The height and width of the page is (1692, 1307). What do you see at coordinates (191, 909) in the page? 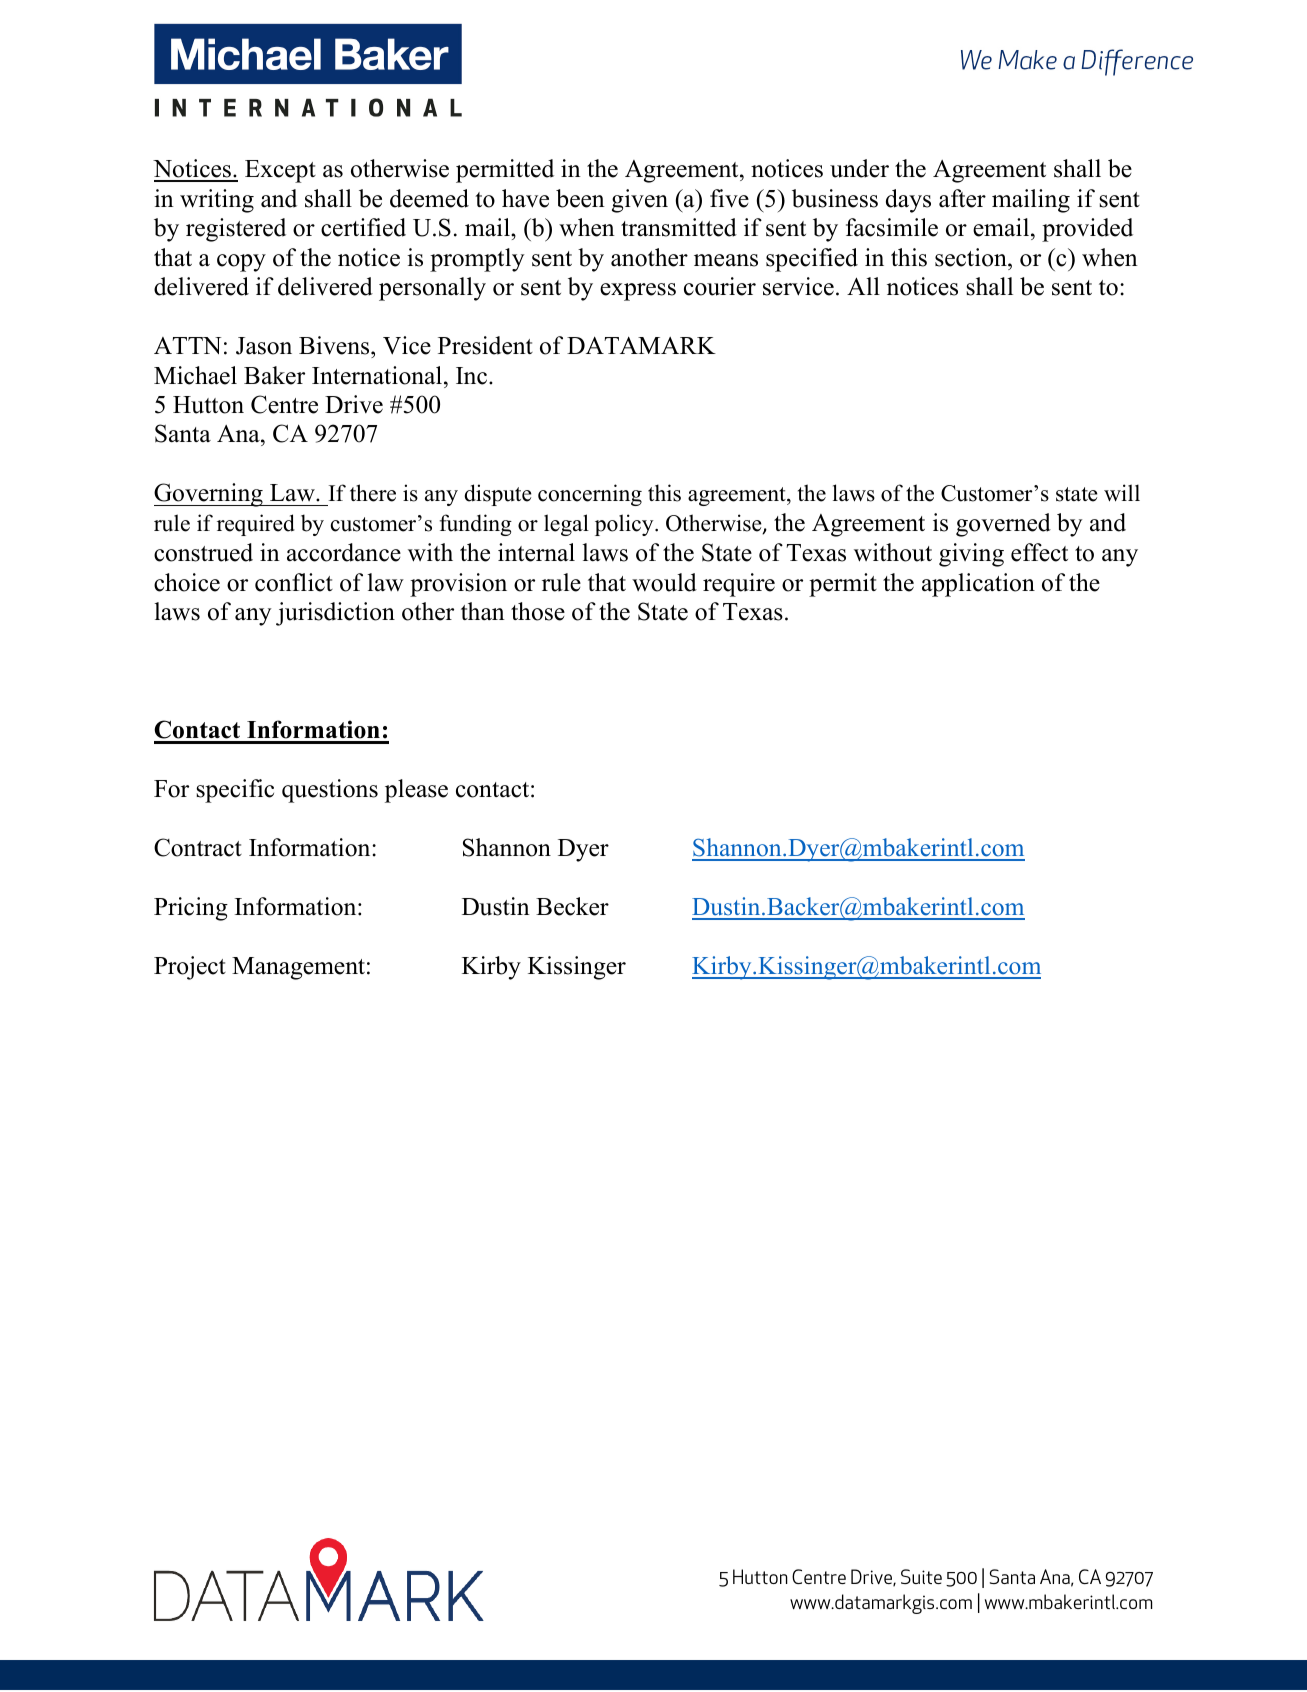
I see `Pricing` at bounding box center [191, 909].
